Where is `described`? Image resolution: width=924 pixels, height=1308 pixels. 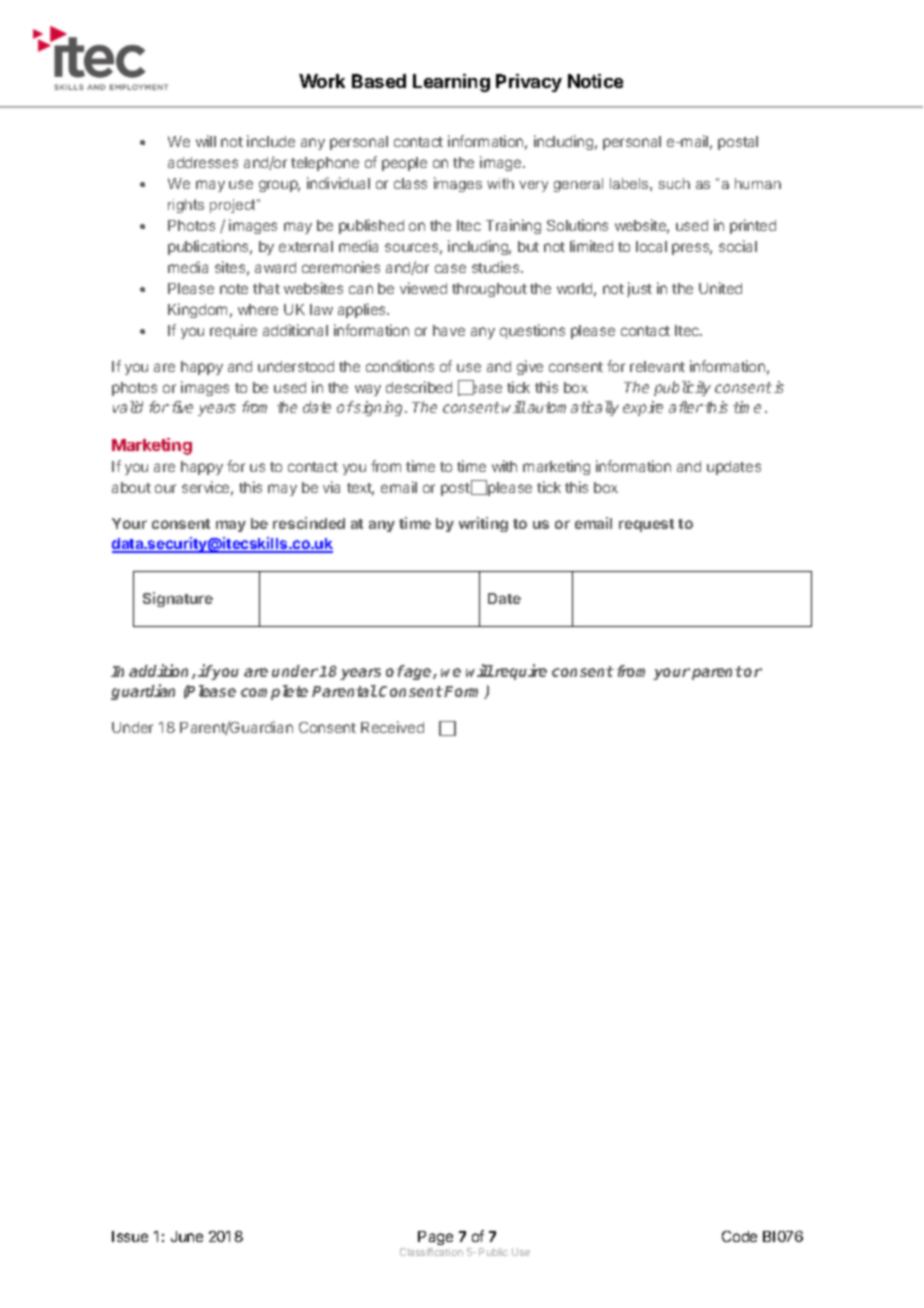
described is located at coordinates (419, 387).
